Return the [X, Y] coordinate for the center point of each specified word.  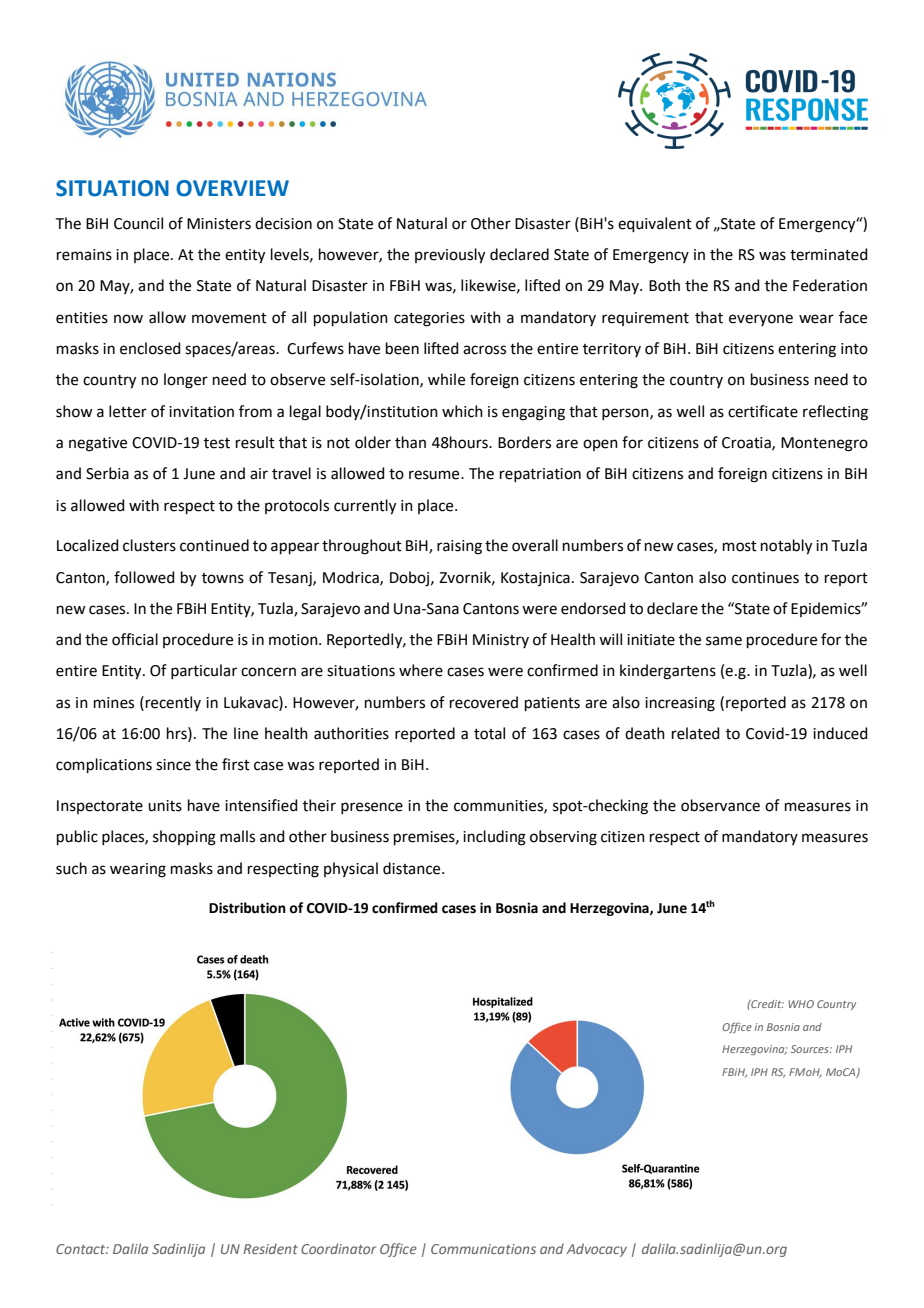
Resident [270, 1248]
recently [172, 703]
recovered [484, 702]
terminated [829, 254]
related [696, 733]
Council [138, 223]
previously [450, 256]
